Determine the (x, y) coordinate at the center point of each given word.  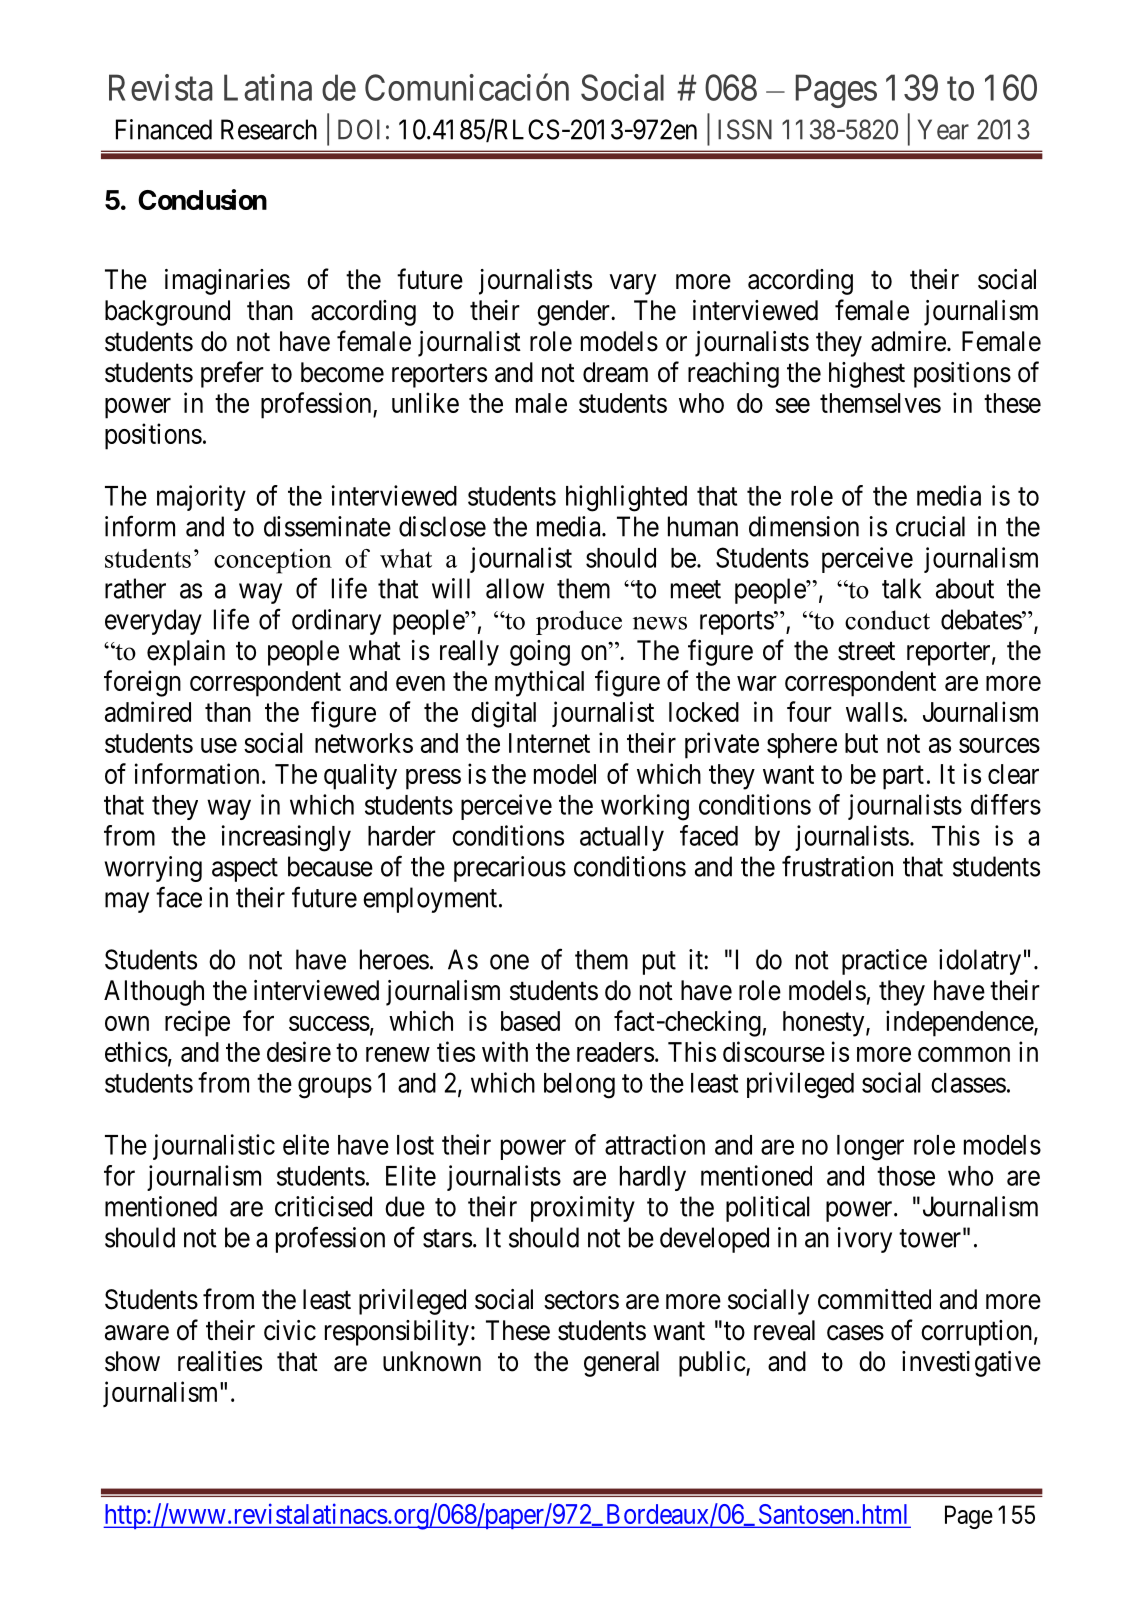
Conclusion (202, 199)
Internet (549, 743)
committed (874, 1299)
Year (943, 129)
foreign (142, 683)
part (903, 778)
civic (290, 1330)
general (621, 1364)
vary (633, 284)
